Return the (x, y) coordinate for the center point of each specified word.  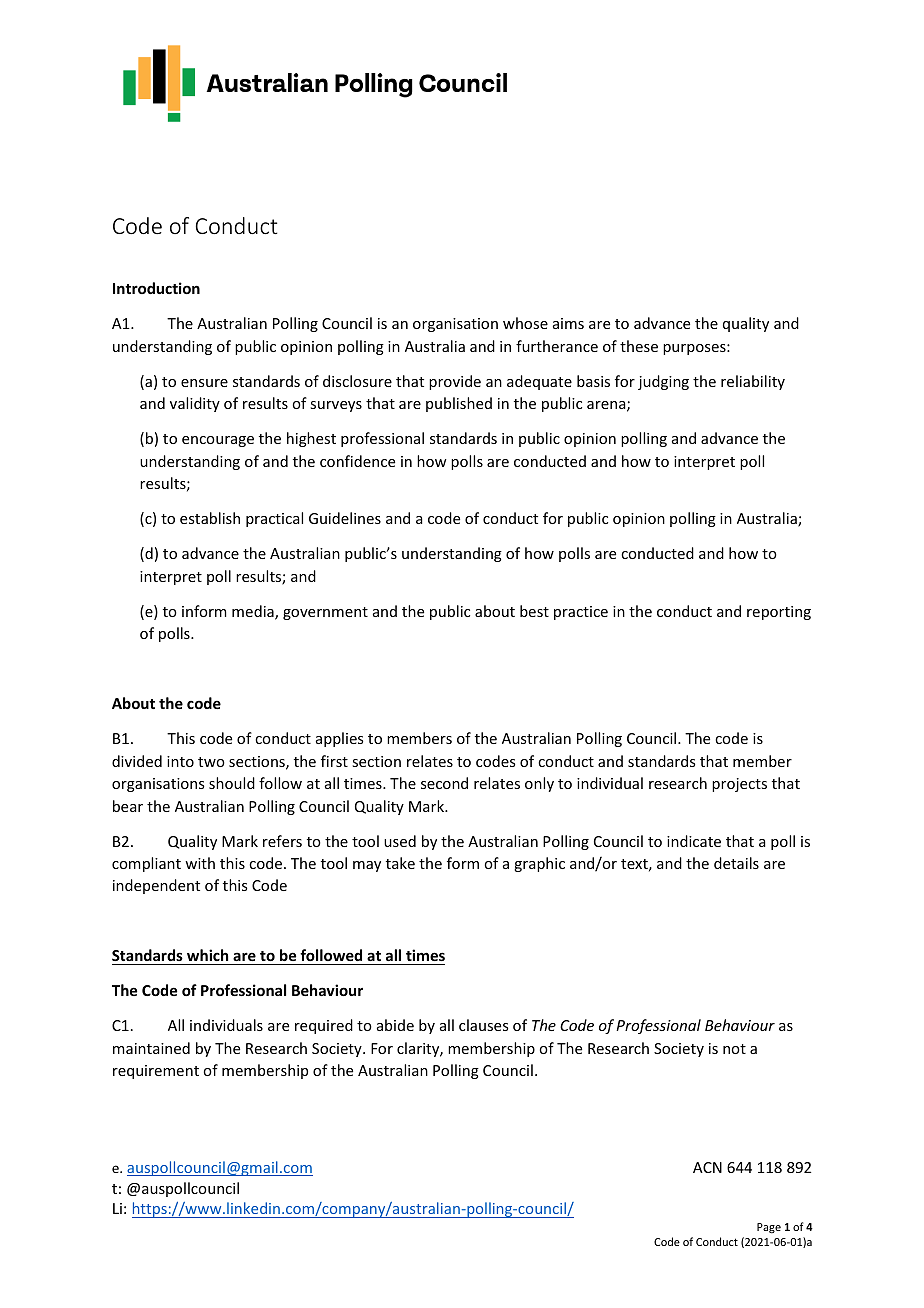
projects (739, 785)
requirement (156, 1072)
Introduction (156, 288)
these (639, 346)
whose (525, 323)
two (211, 762)
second (444, 783)
